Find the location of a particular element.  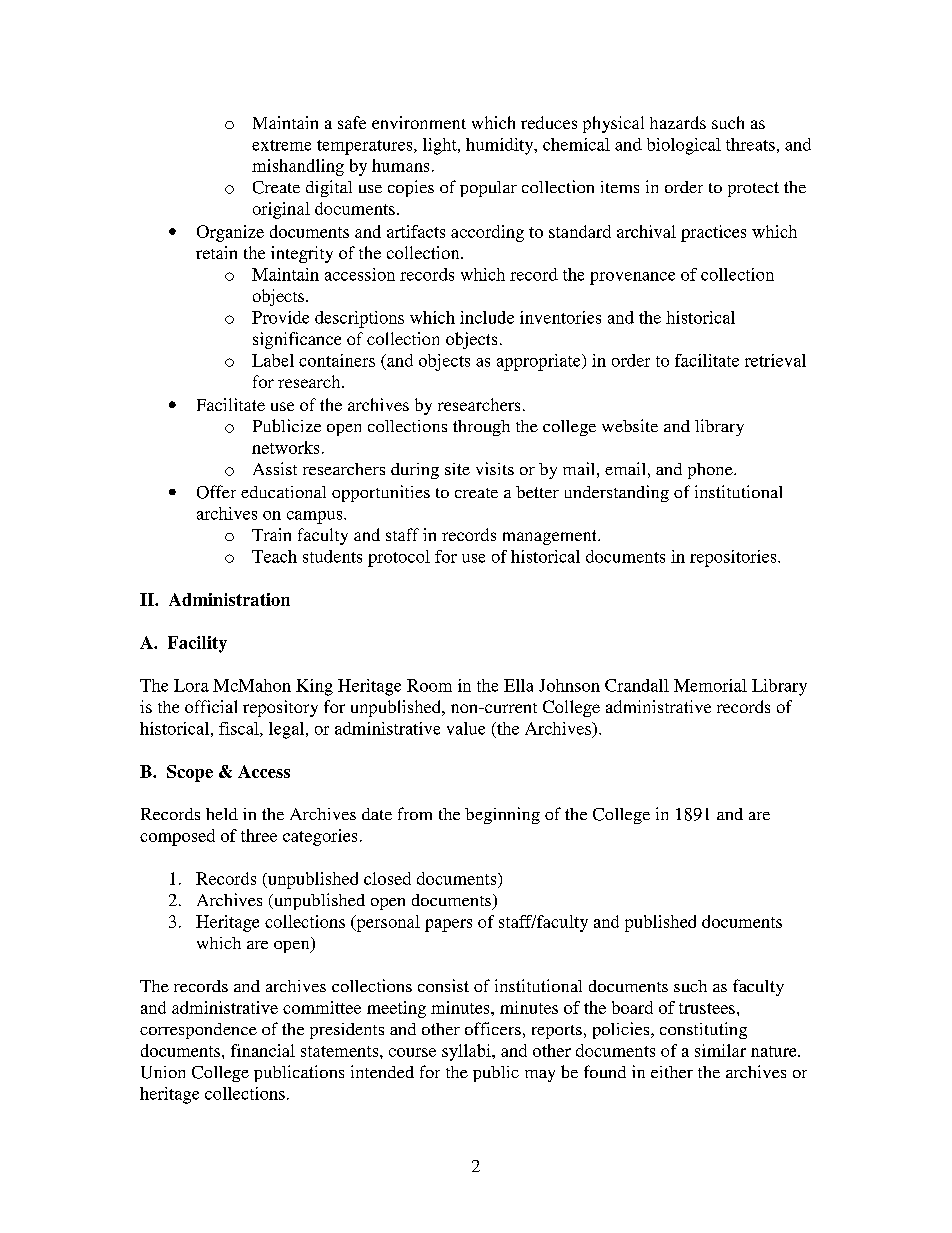

retrieval is located at coordinates (775, 360).
